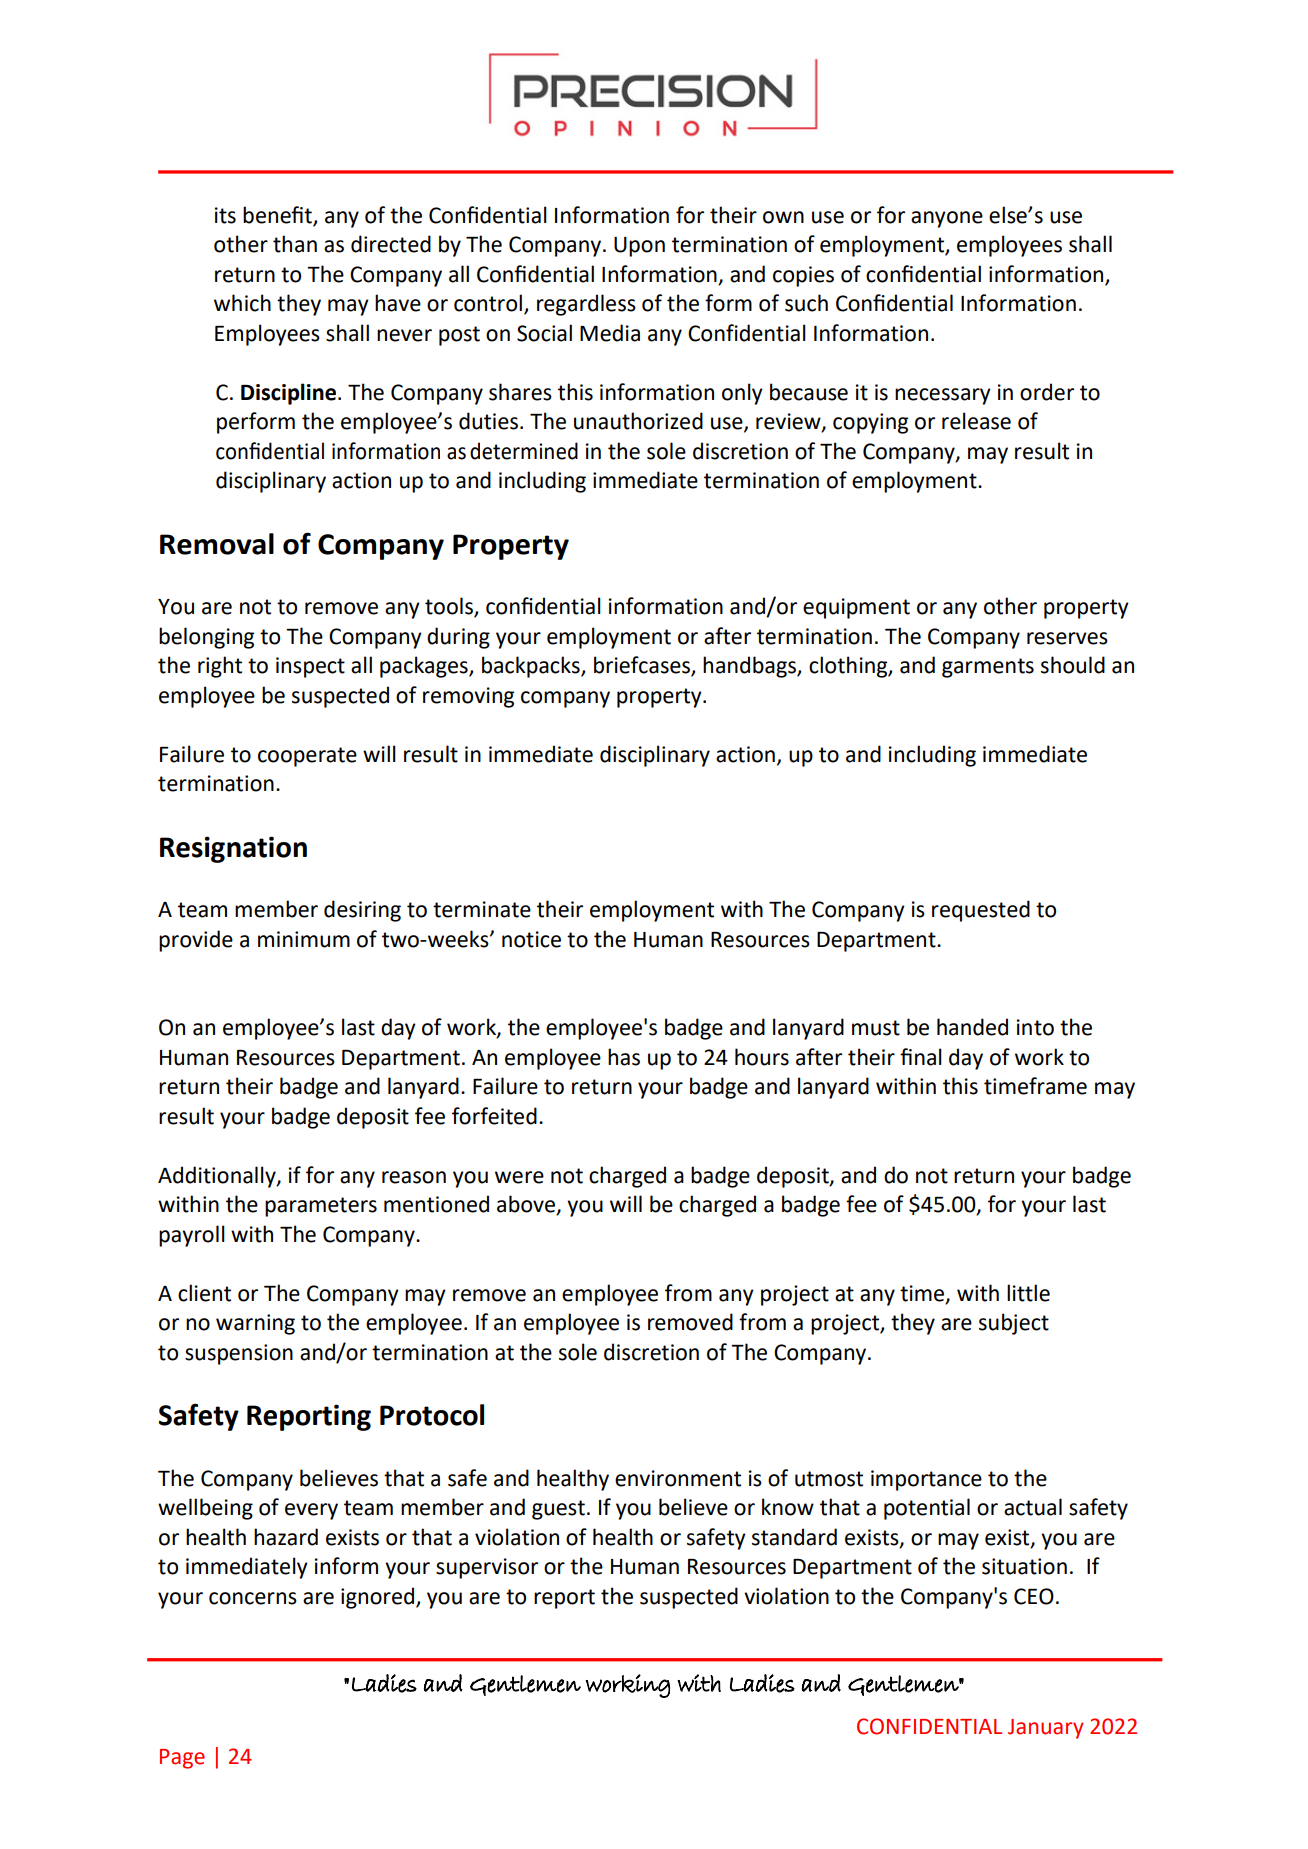 Image resolution: width=1308 pixels, height=1849 pixels. Describe the element at coordinates (947, 219) in the screenshot. I see `anyone` at that location.
